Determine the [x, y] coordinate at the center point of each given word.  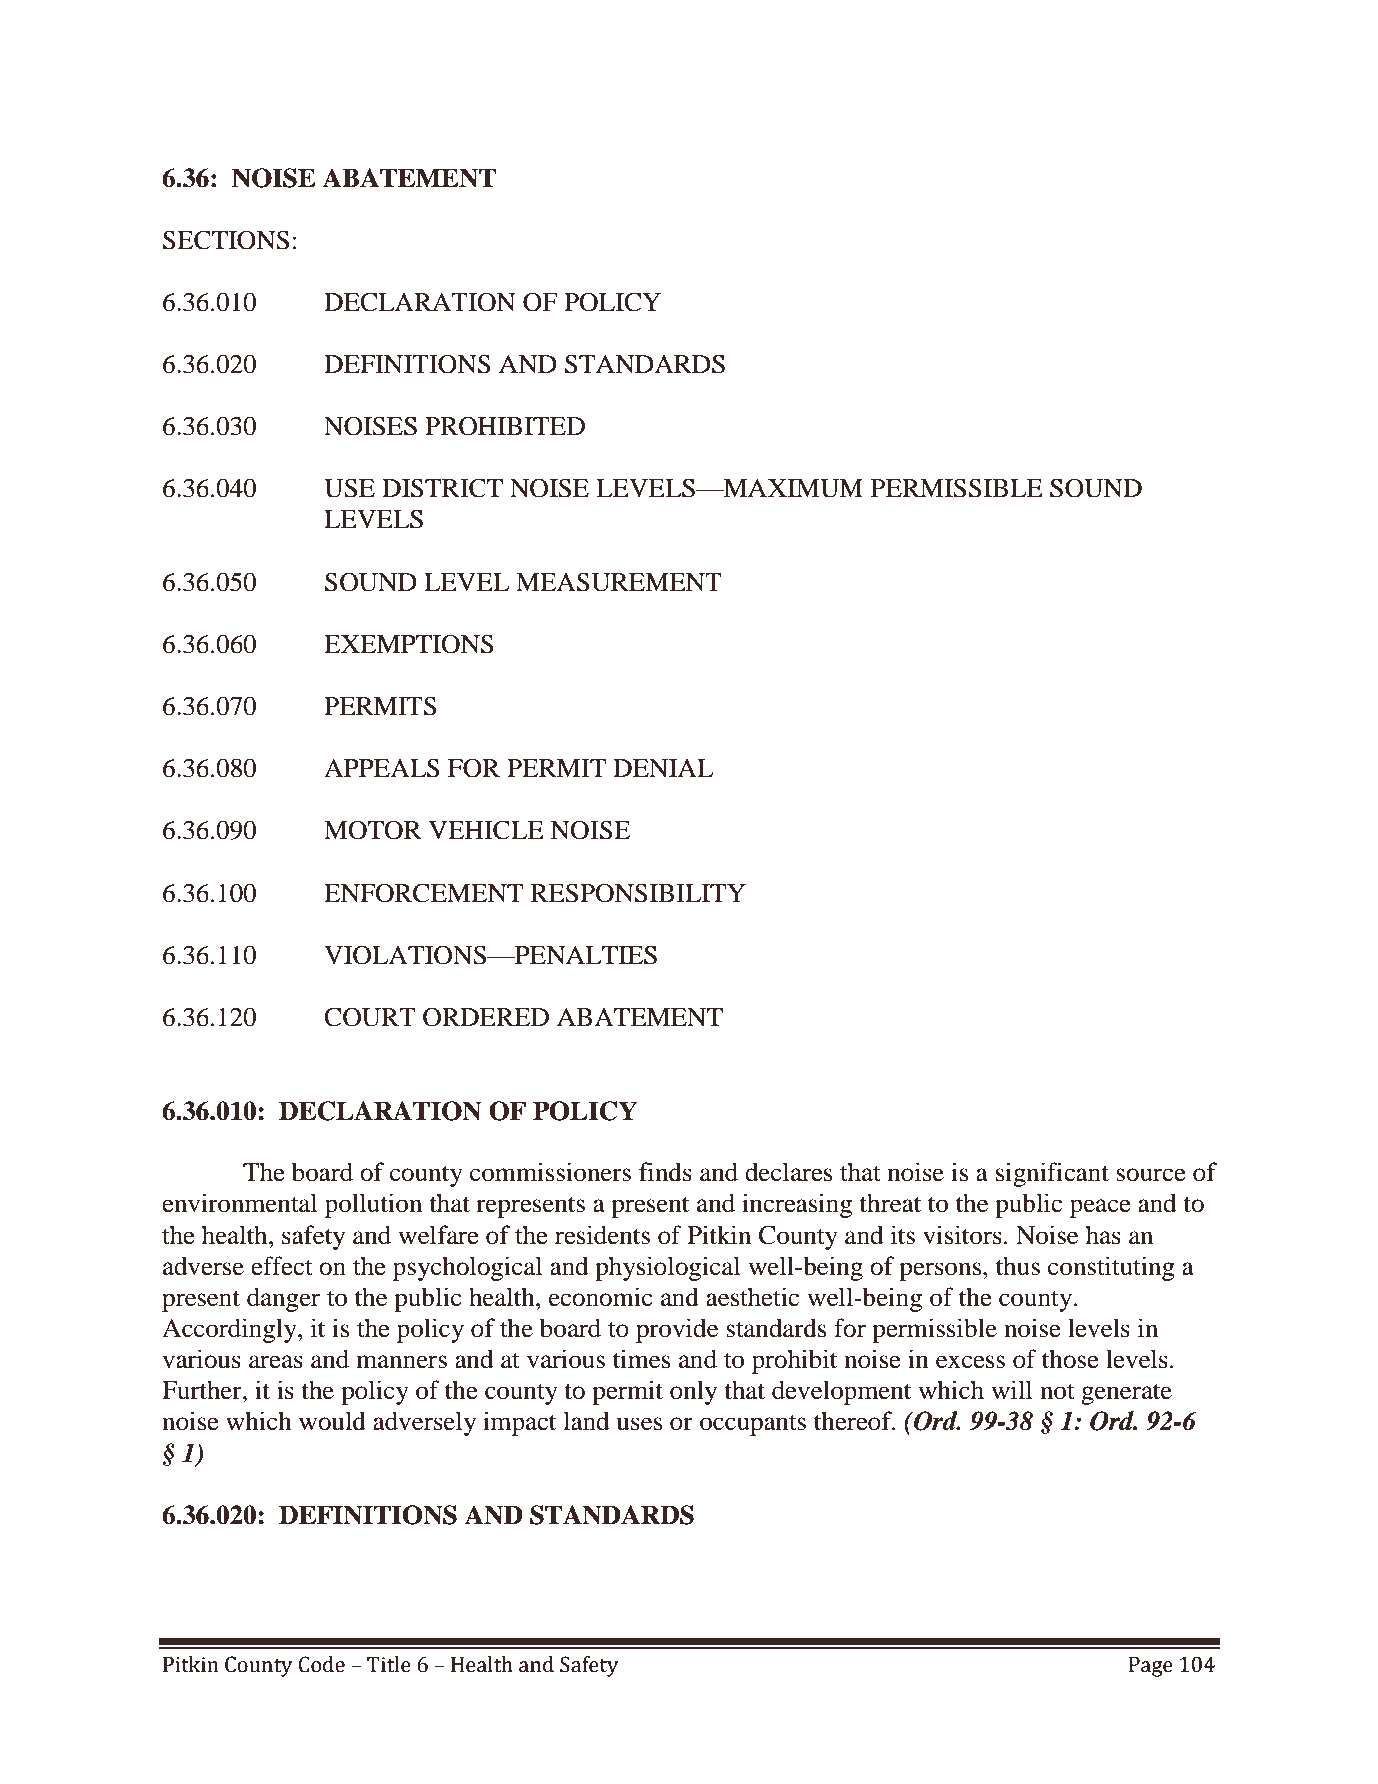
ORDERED [486, 1017]
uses [639, 1424]
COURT [370, 1017]
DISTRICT [442, 488]
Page [1151, 1667]
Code [322, 1664]
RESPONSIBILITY [638, 893]
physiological [667, 1268]
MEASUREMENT [619, 582]
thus [1018, 1266]
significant [1052, 1174]
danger [283, 1299]
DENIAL [663, 768]
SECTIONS [226, 240]
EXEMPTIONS [409, 644]
